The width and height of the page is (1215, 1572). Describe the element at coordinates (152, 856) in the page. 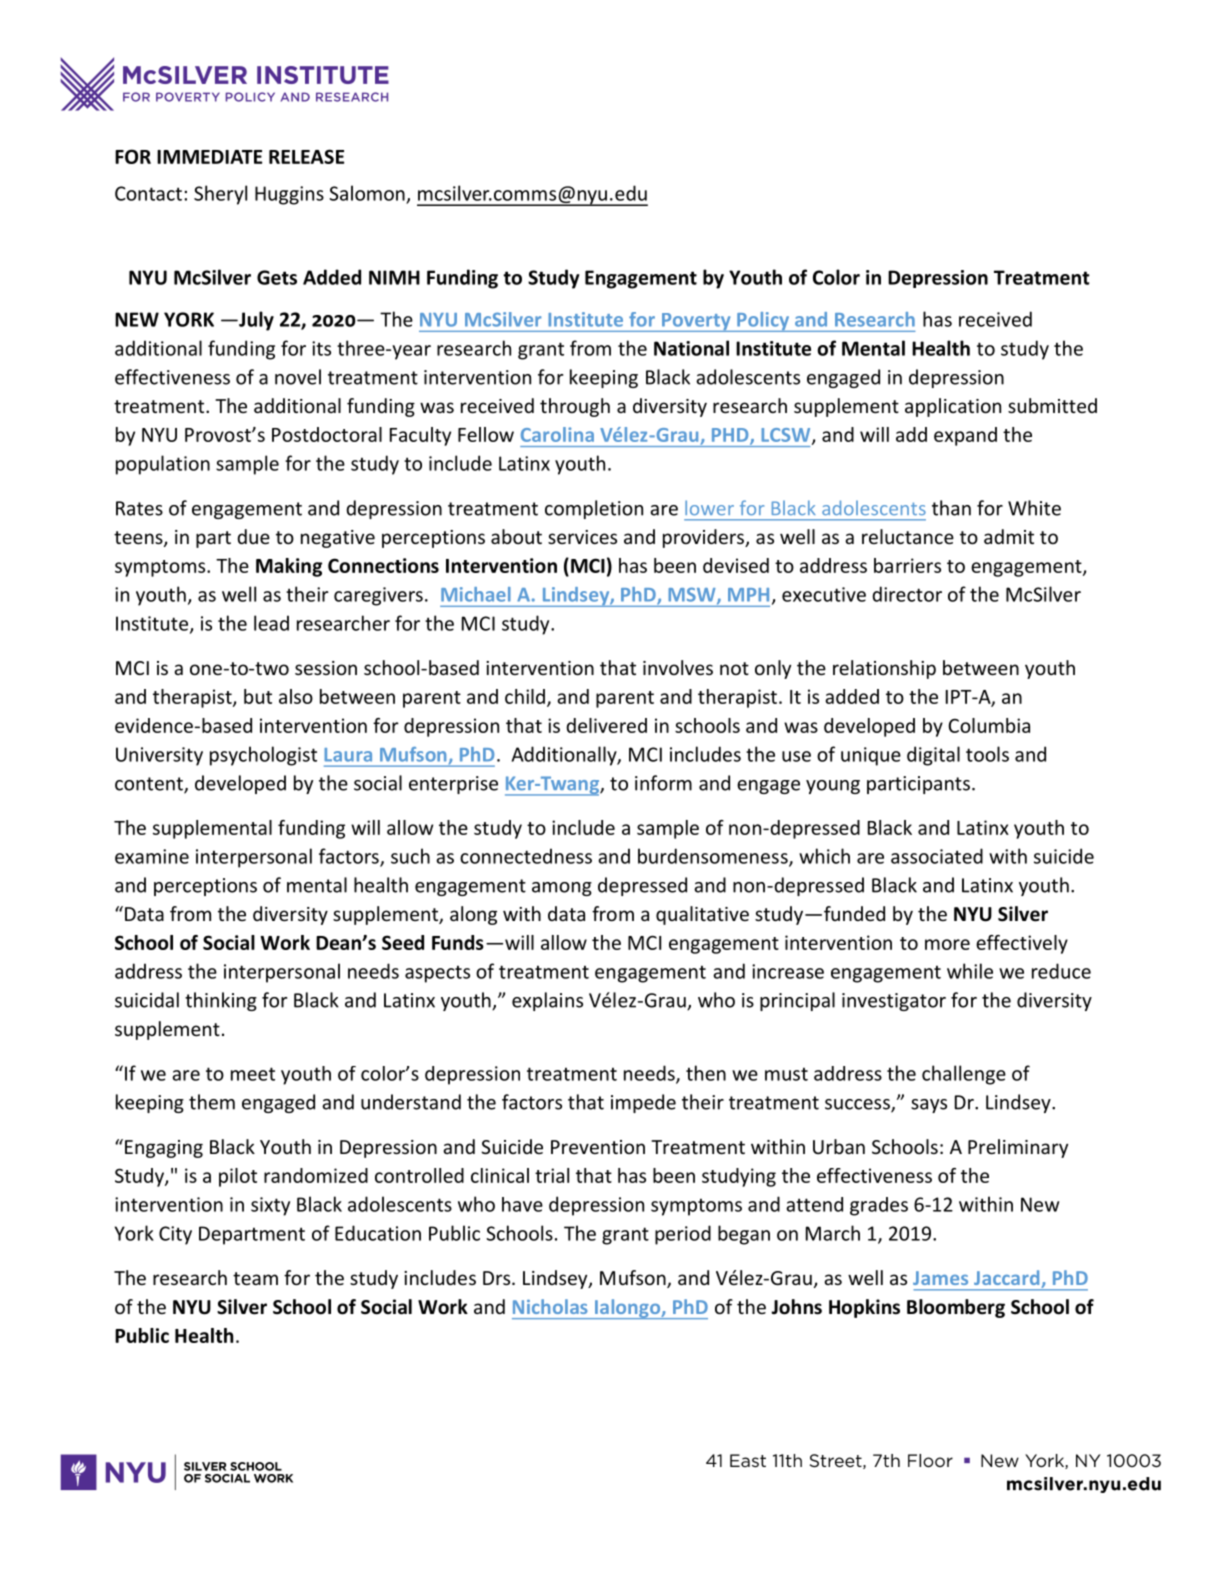

I see `examine` at that location.
